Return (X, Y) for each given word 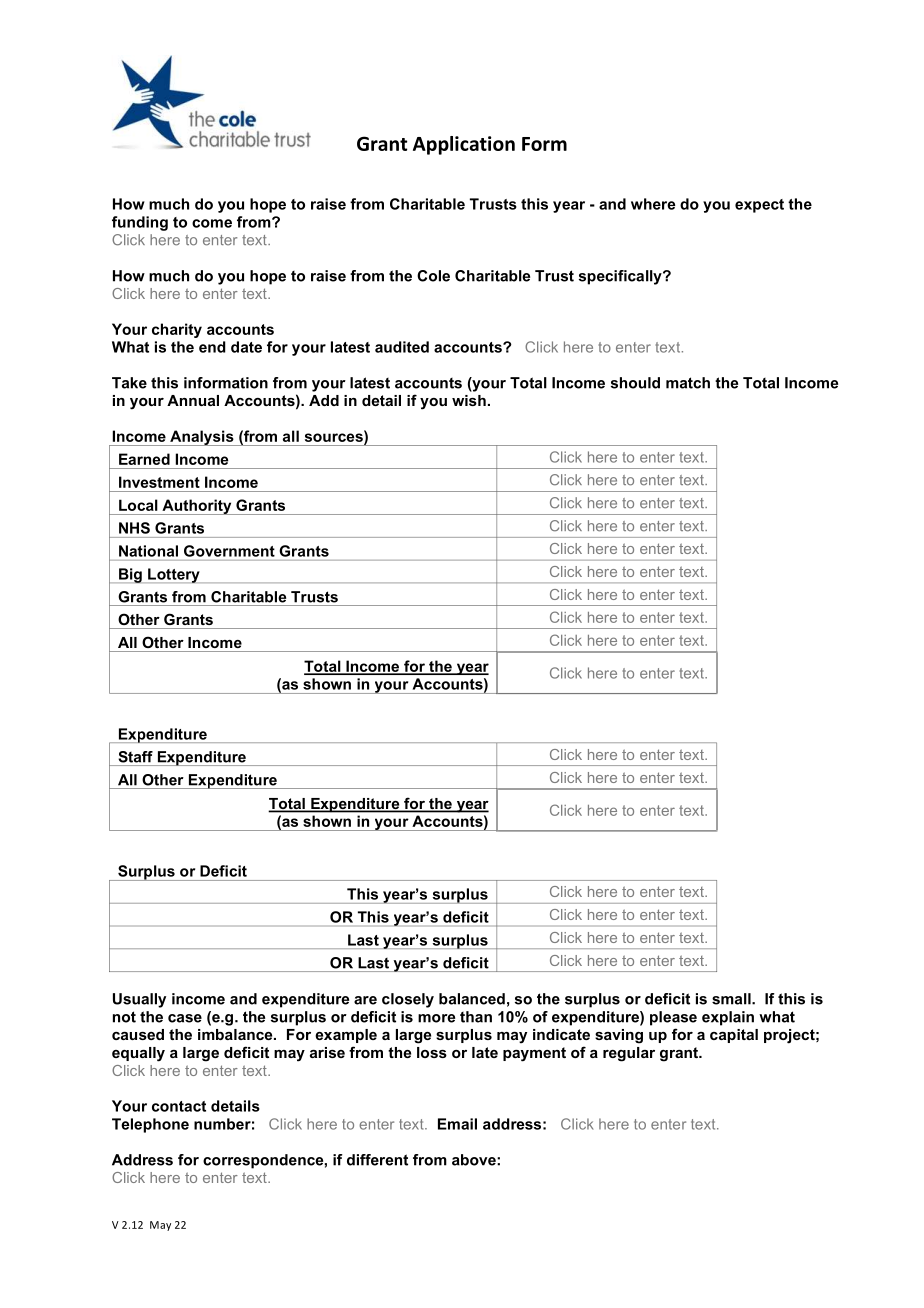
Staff (136, 757)
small (732, 999)
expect (759, 206)
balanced (472, 999)
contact (179, 1106)
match (688, 383)
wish (469, 400)
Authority (197, 507)
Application (464, 145)
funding (140, 223)
